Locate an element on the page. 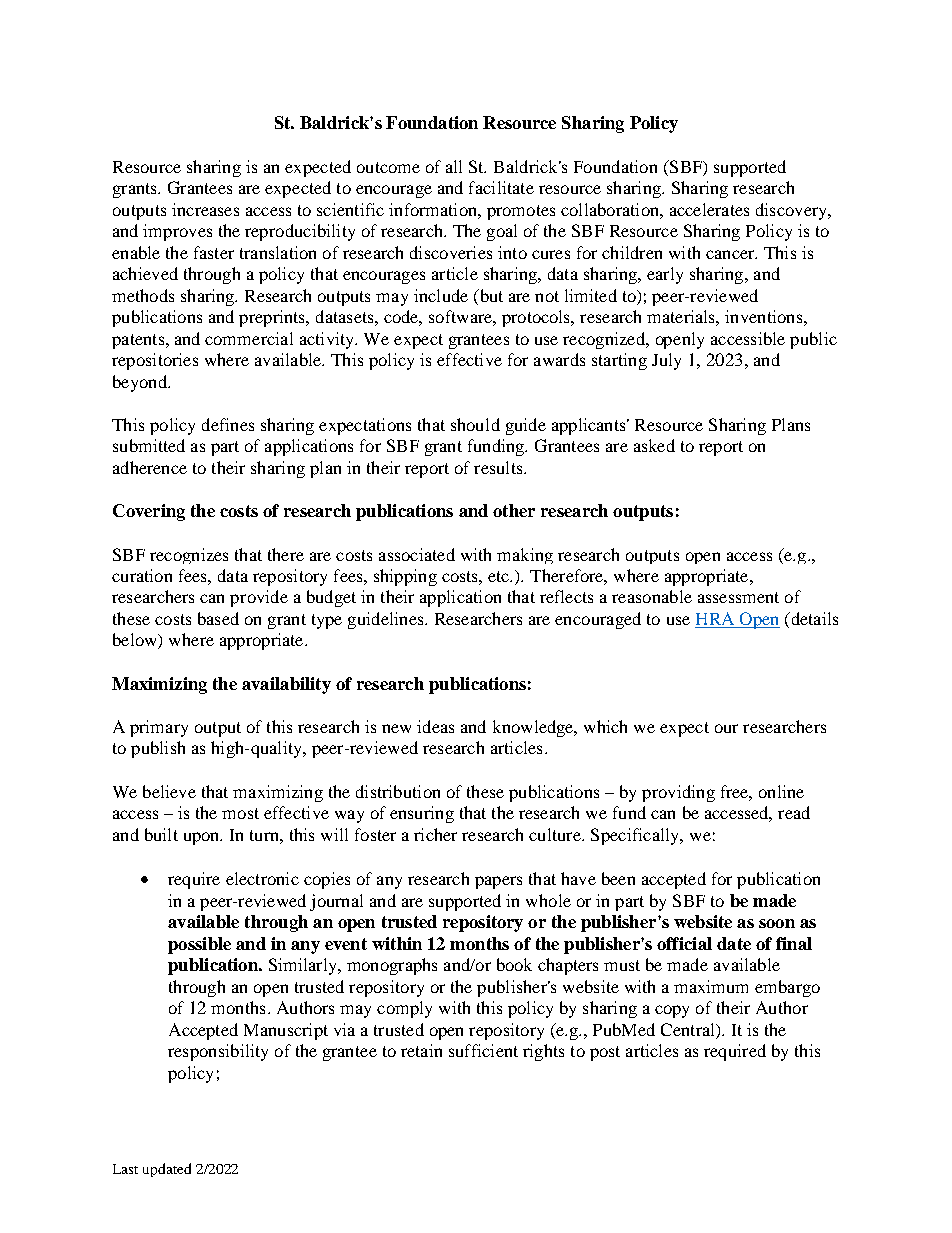 This document has height=1233, width=952. soon is located at coordinates (777, 923).
